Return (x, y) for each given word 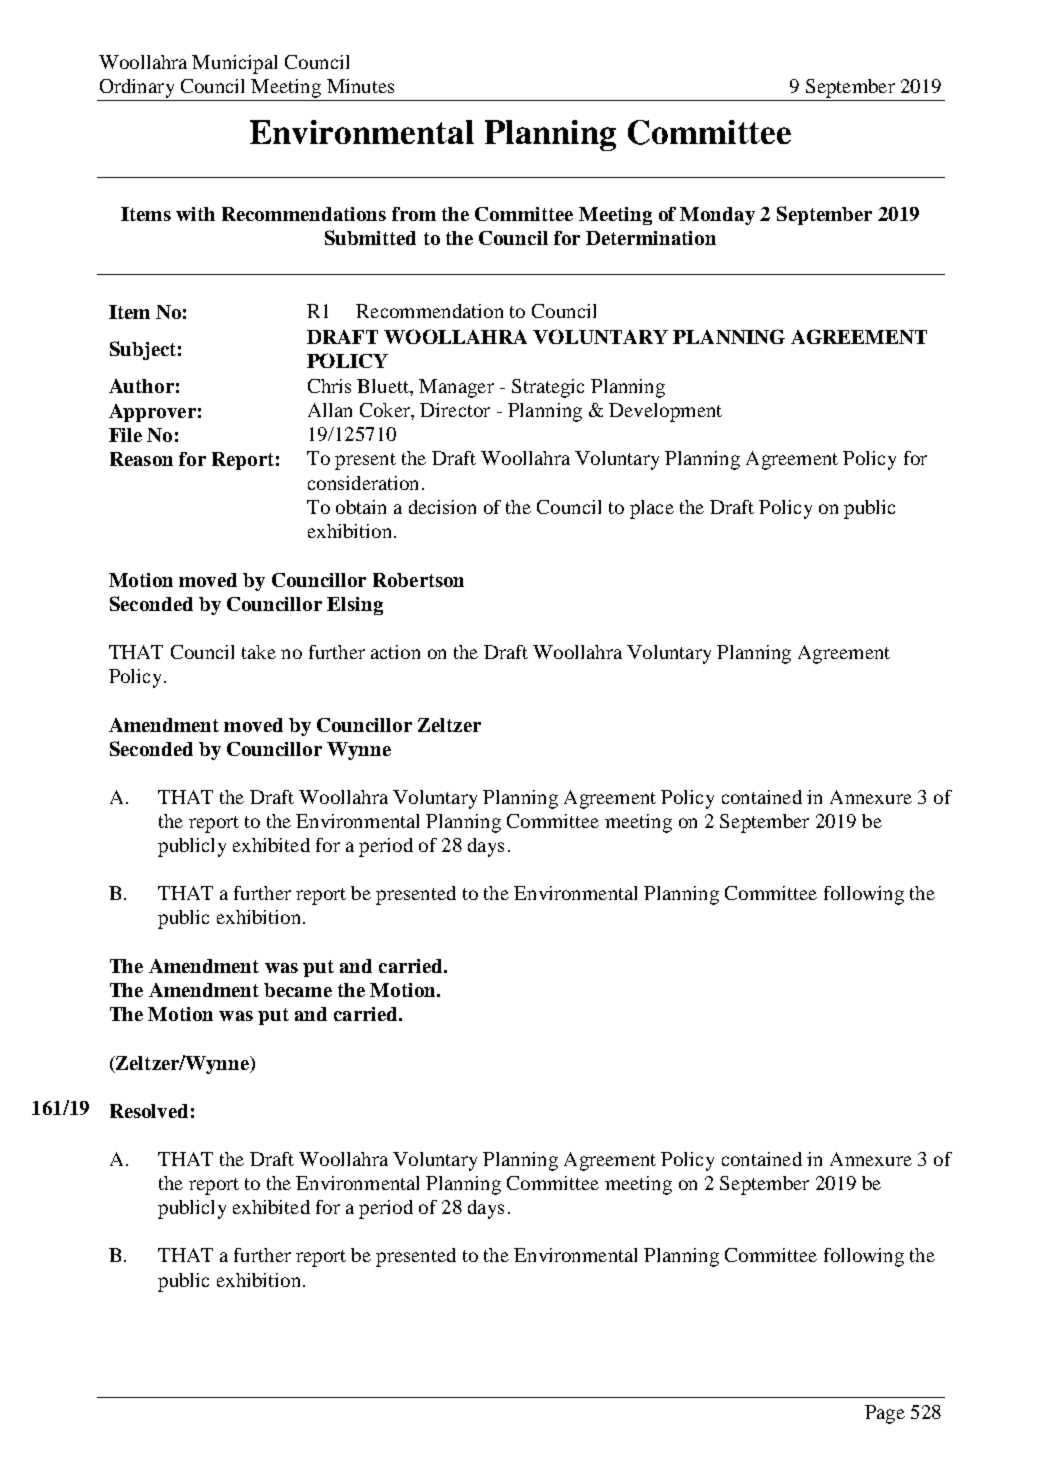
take (259, 652)
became (298, 990)
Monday (717, 216)
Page (885, 1414)
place (652, 509)
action (395, 652)
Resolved (149, 1111)
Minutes (360, 86)
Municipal (234, 64)
